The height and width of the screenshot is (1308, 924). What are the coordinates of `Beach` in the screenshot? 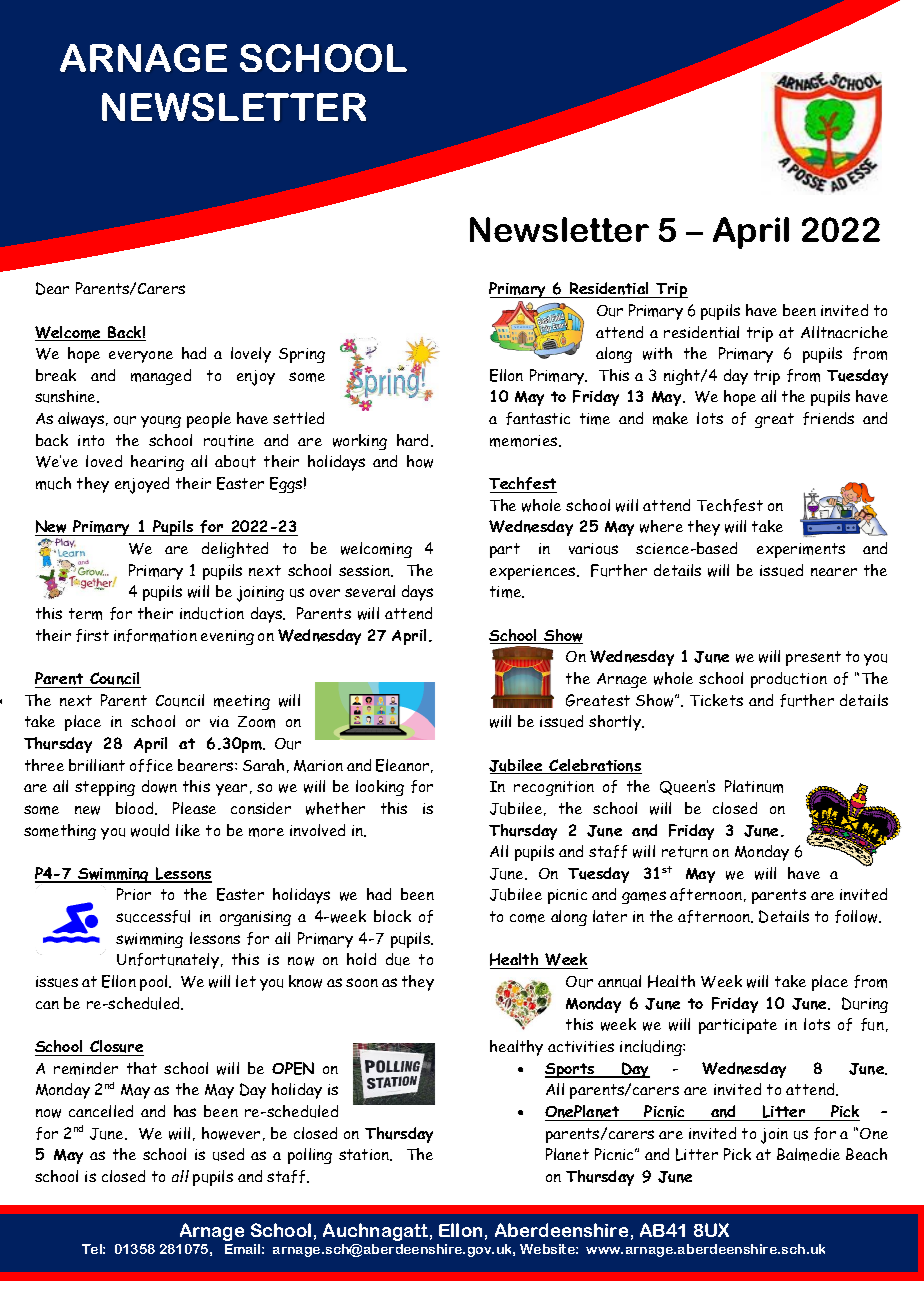 It's located at (866, 1154).
